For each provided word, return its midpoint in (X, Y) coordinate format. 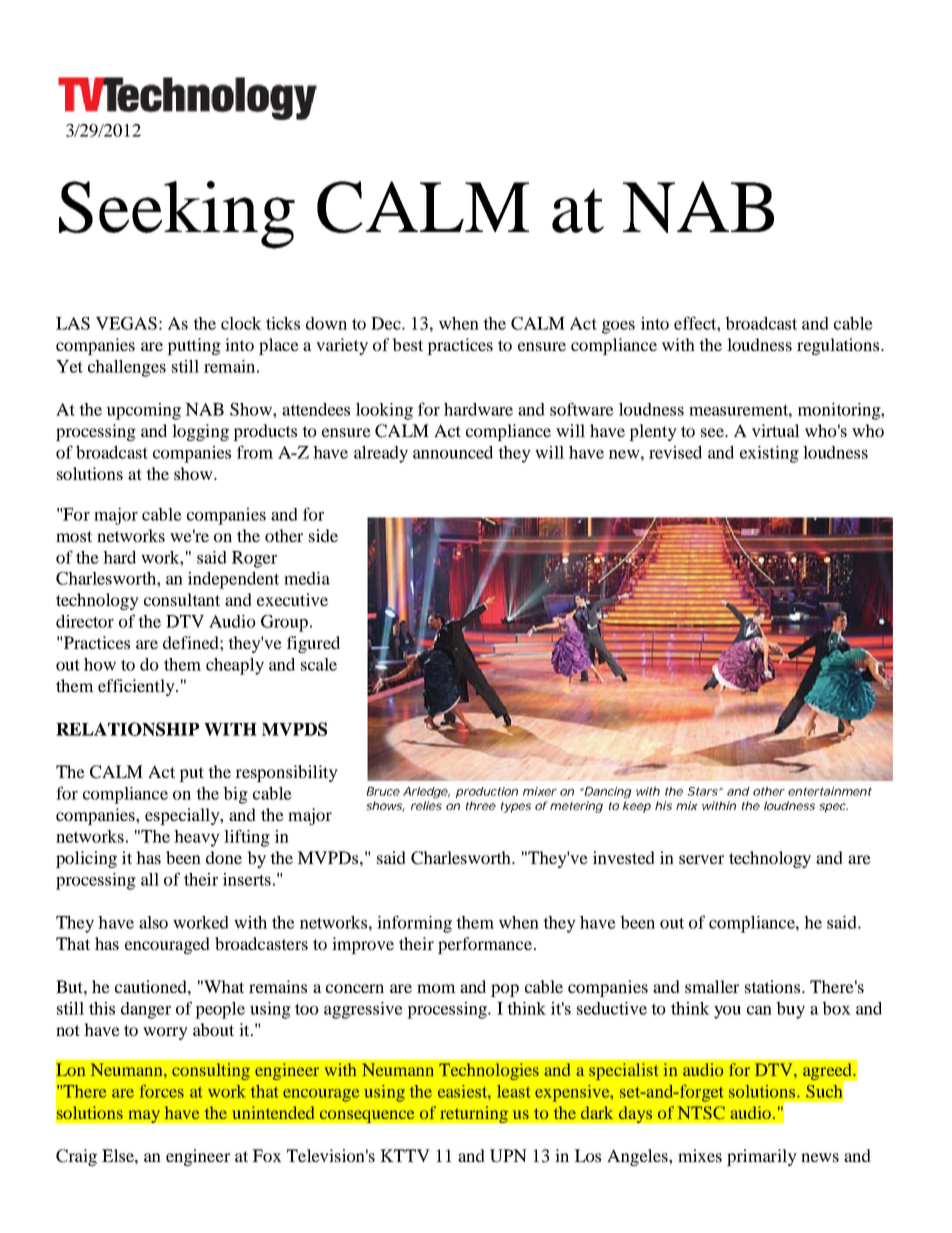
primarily (762, 1157)
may (144, 1116)
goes (618, 327)
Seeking (177, 215)
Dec (387, 323)
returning (474, 1114)
